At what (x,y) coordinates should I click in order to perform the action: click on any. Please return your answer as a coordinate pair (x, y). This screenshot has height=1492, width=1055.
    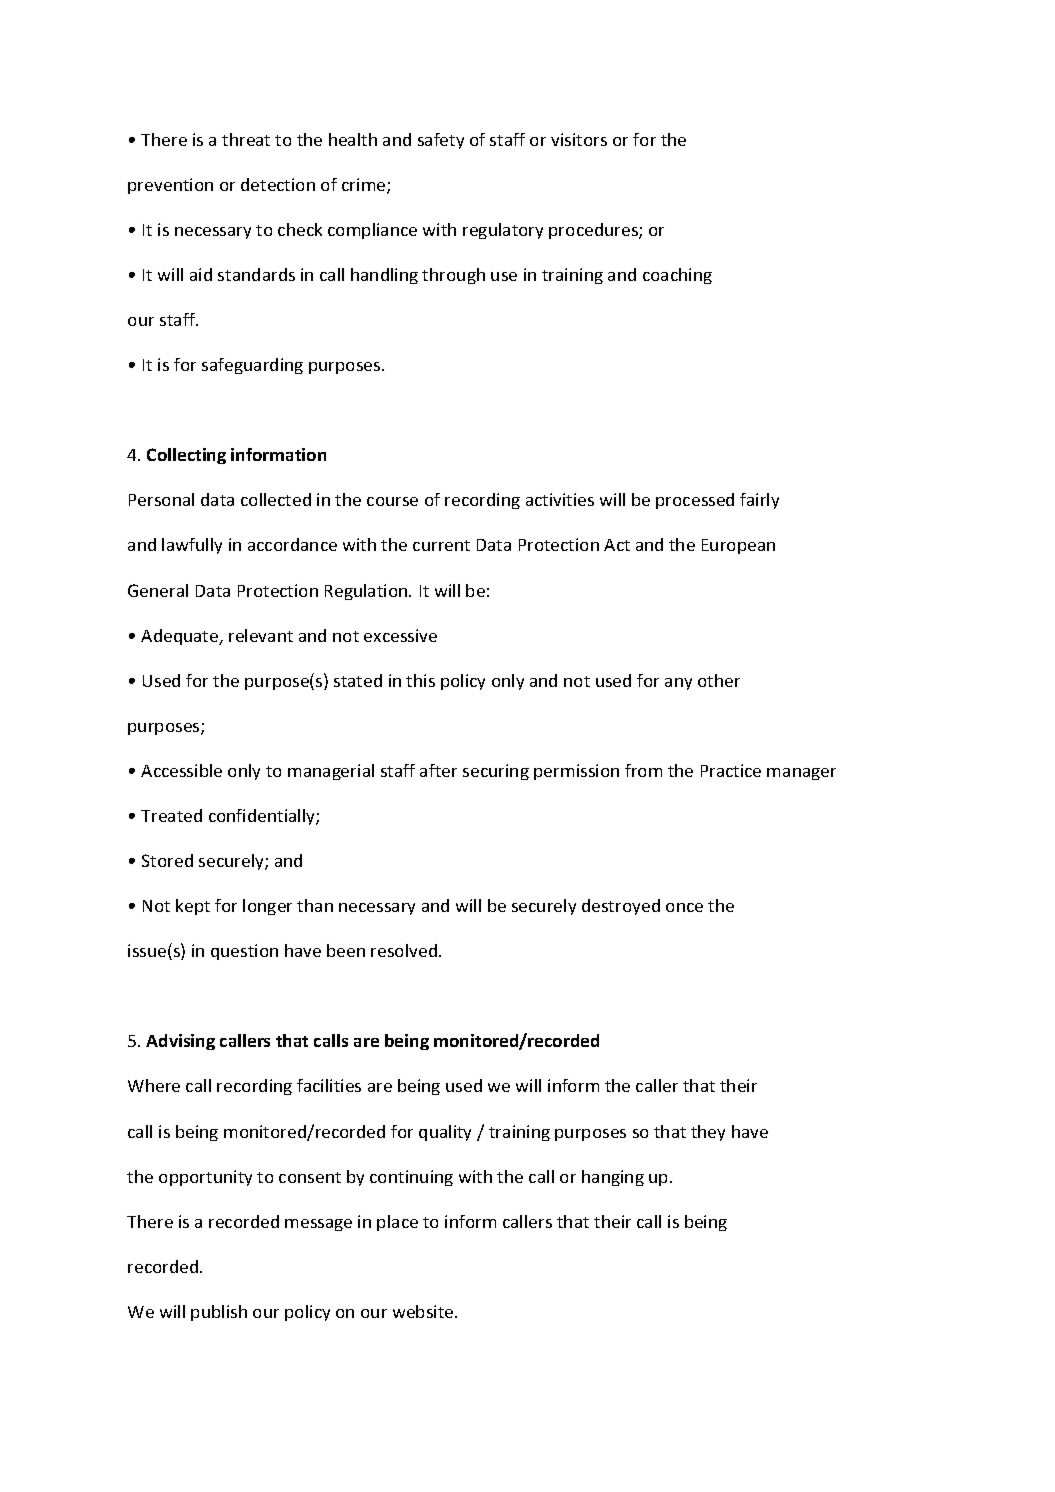
    Looking at the image, I should click on (678, 684).
